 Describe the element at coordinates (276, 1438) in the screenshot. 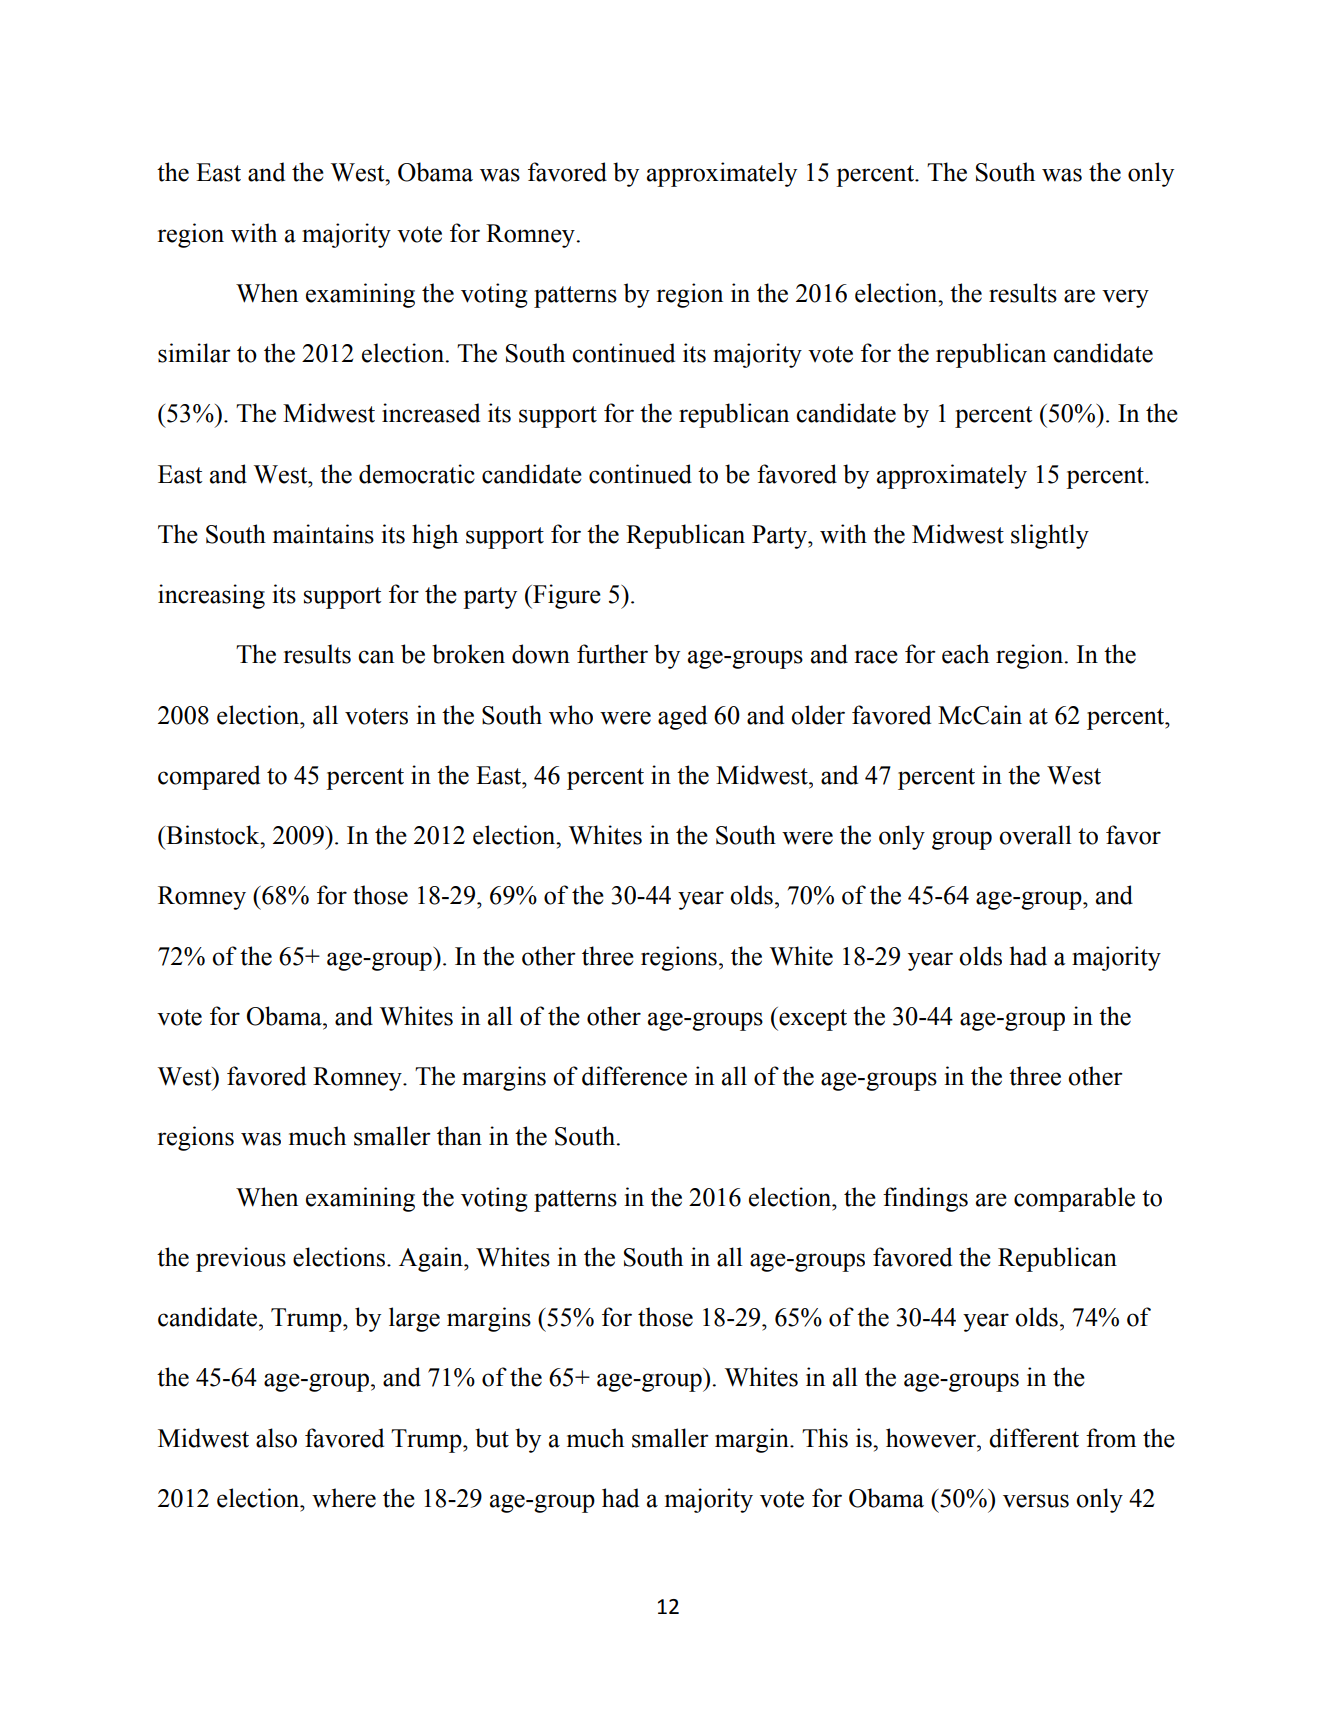

I see `also` at that location.
